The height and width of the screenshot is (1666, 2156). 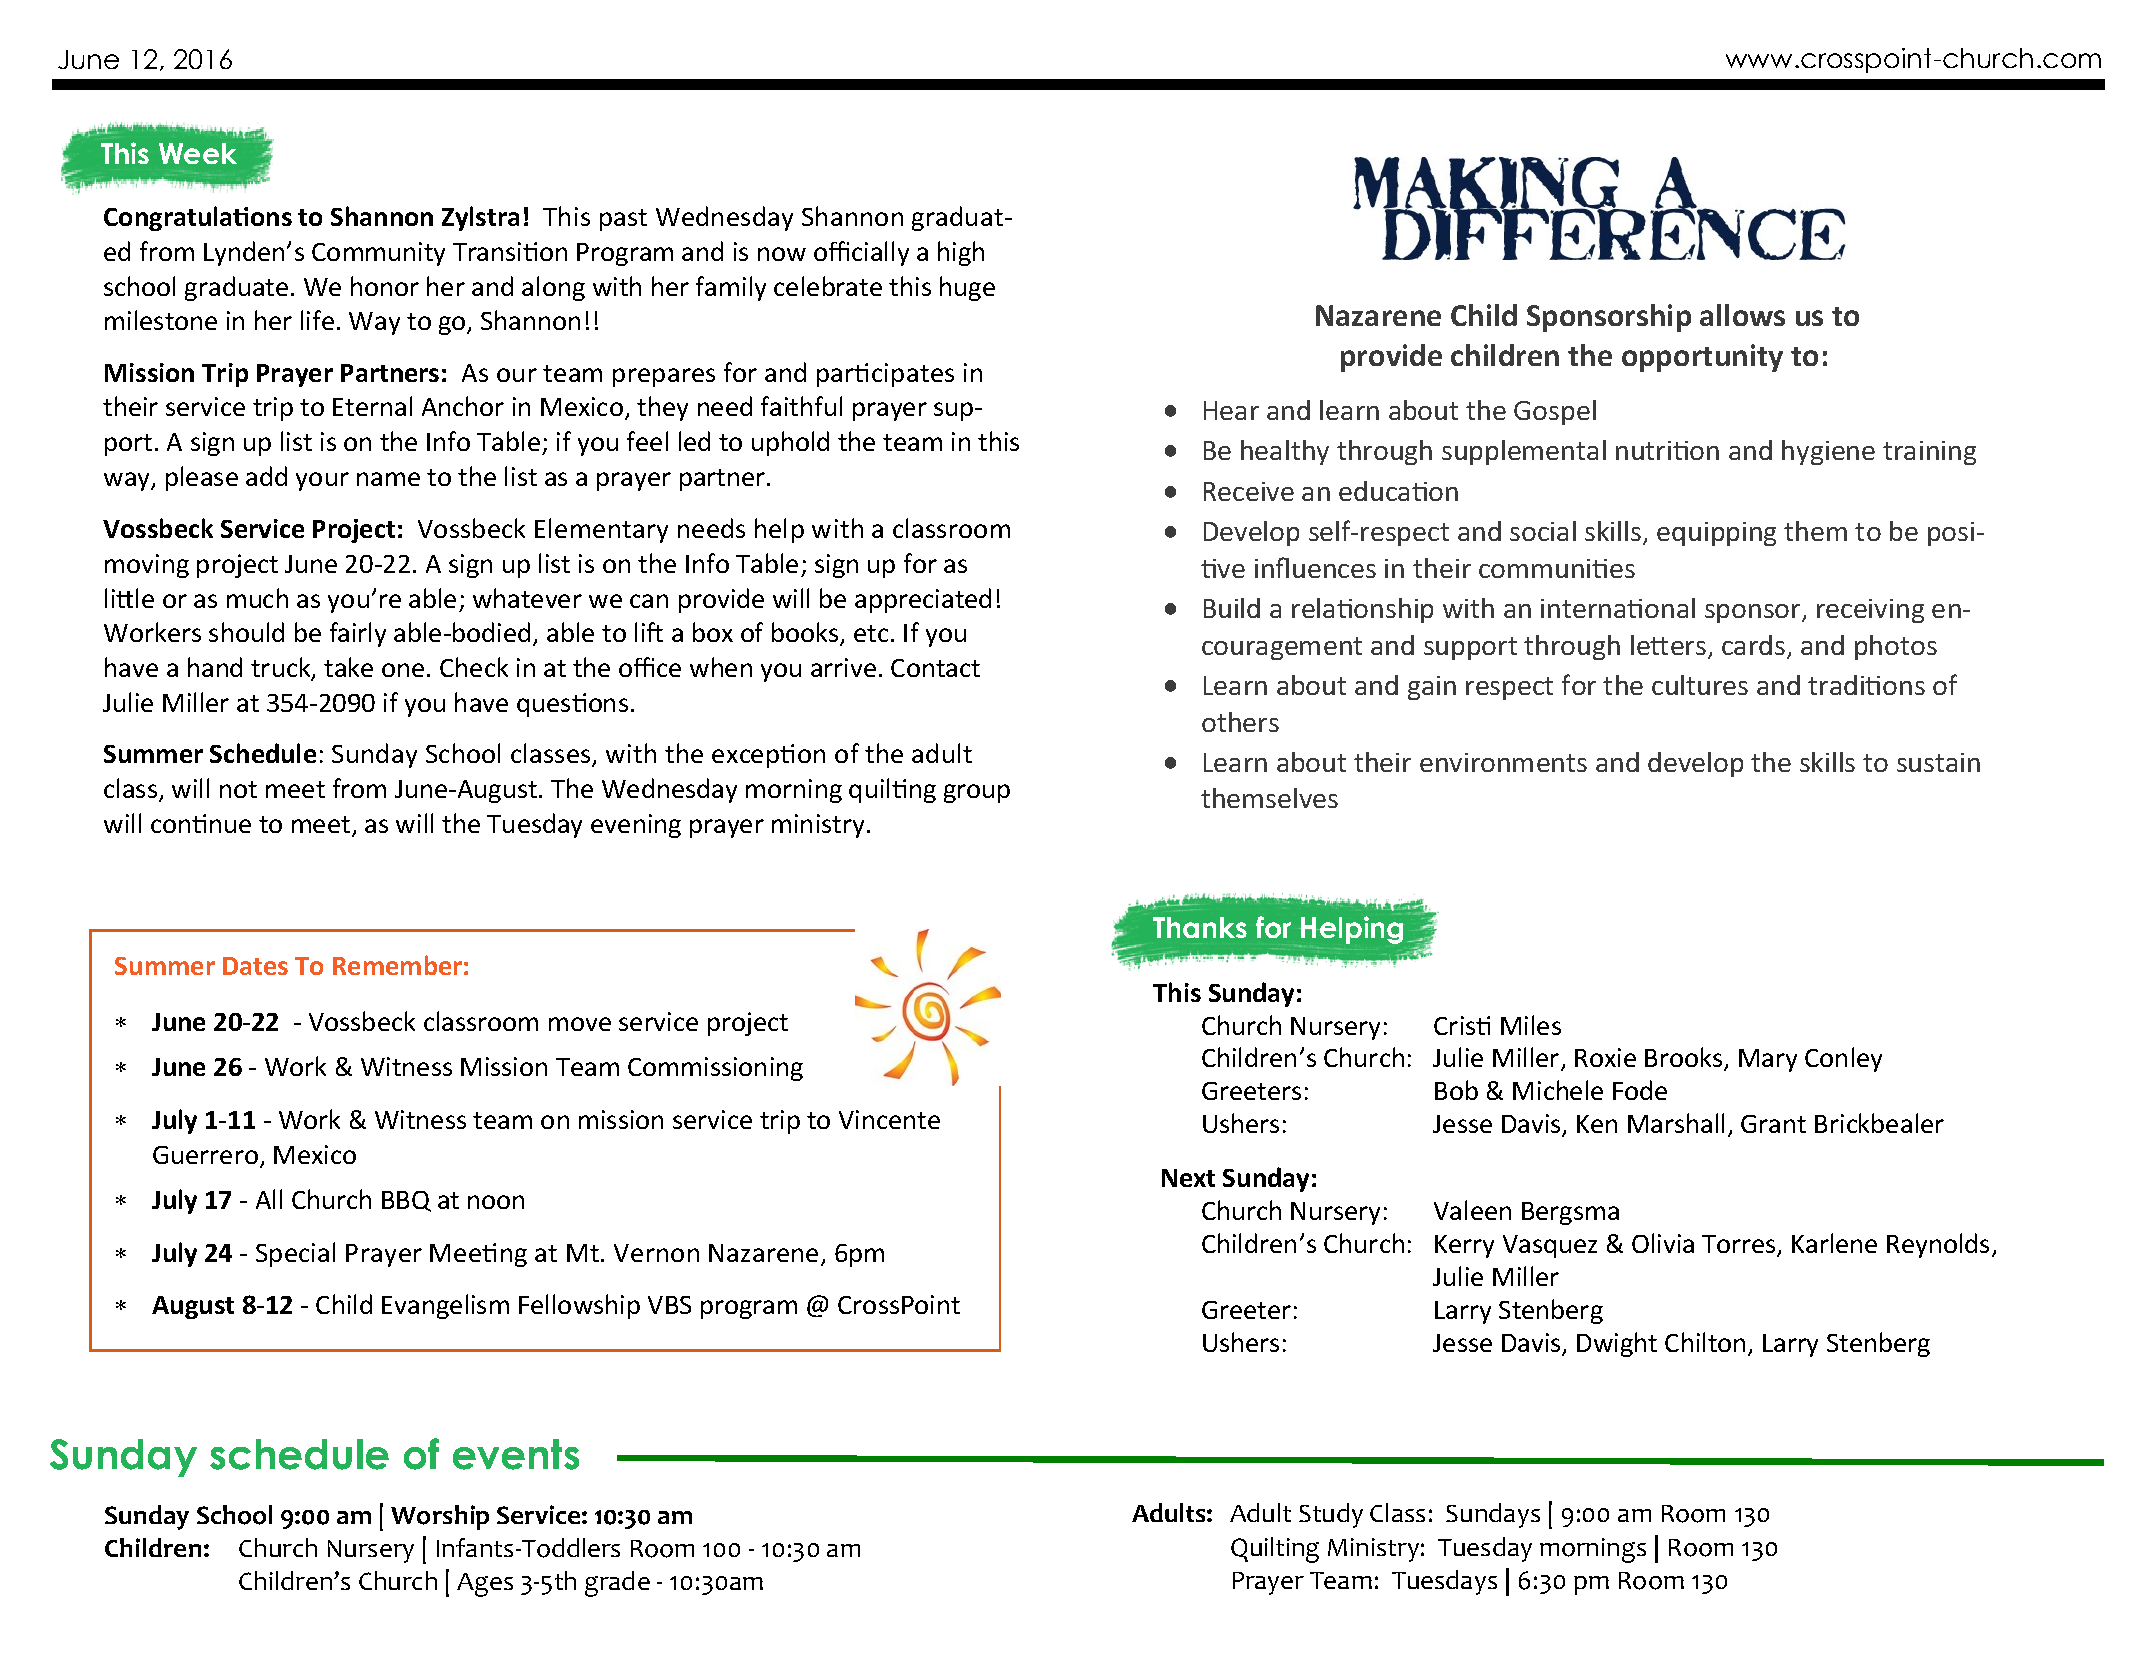 I want to click on Study, so click(x=1331, y=1515).
